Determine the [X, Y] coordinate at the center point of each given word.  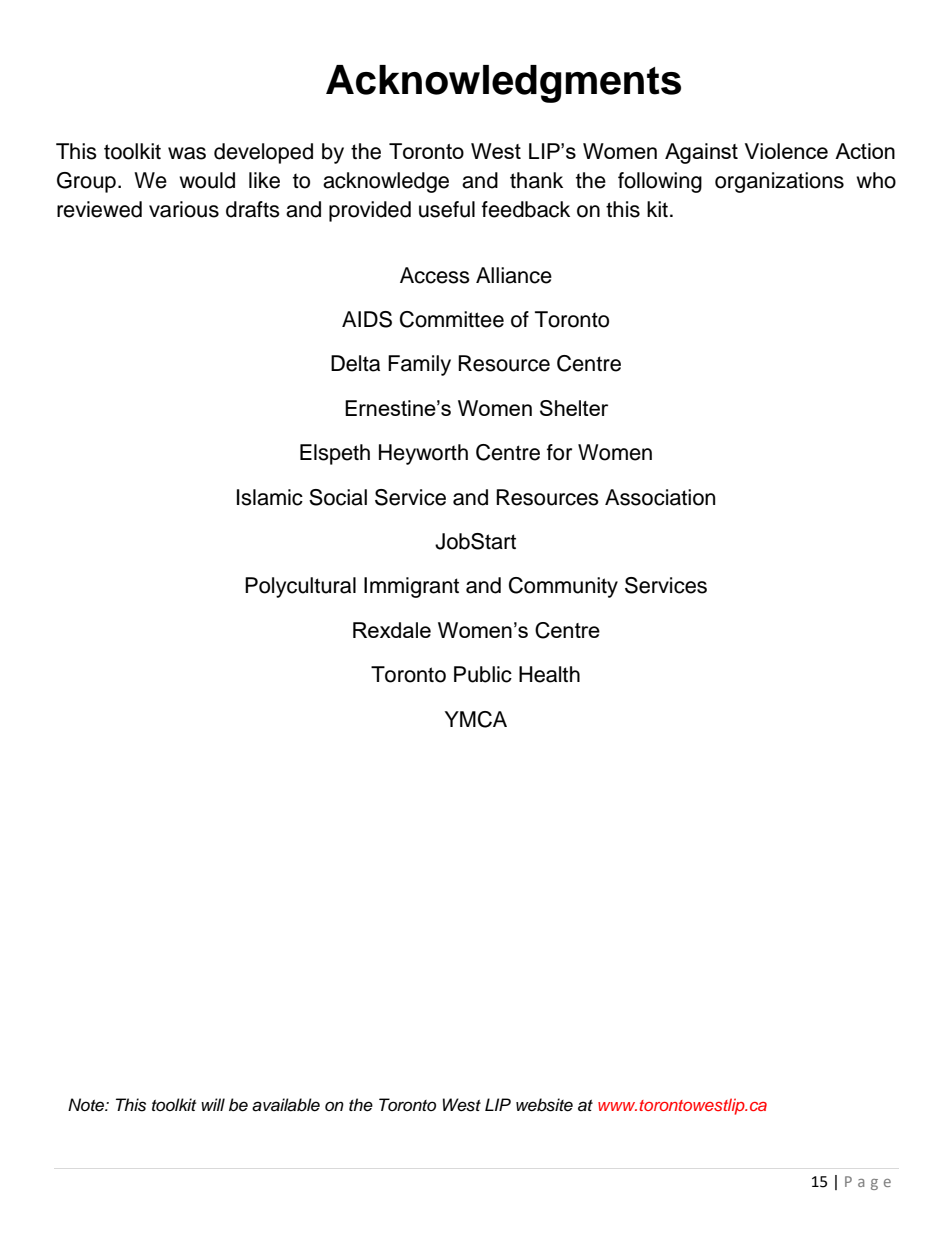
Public [483, 674]
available [286, 1105]
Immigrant [411, 587]
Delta [355, 363]
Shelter [574, 408]
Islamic [270, 497]
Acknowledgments [503, 84]
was [187, 153]
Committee [452, 319]
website [544, 1105]
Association [660, 497]
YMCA [476, 719]
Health [549, 674]
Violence [786, 151]
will [213, 1104]
